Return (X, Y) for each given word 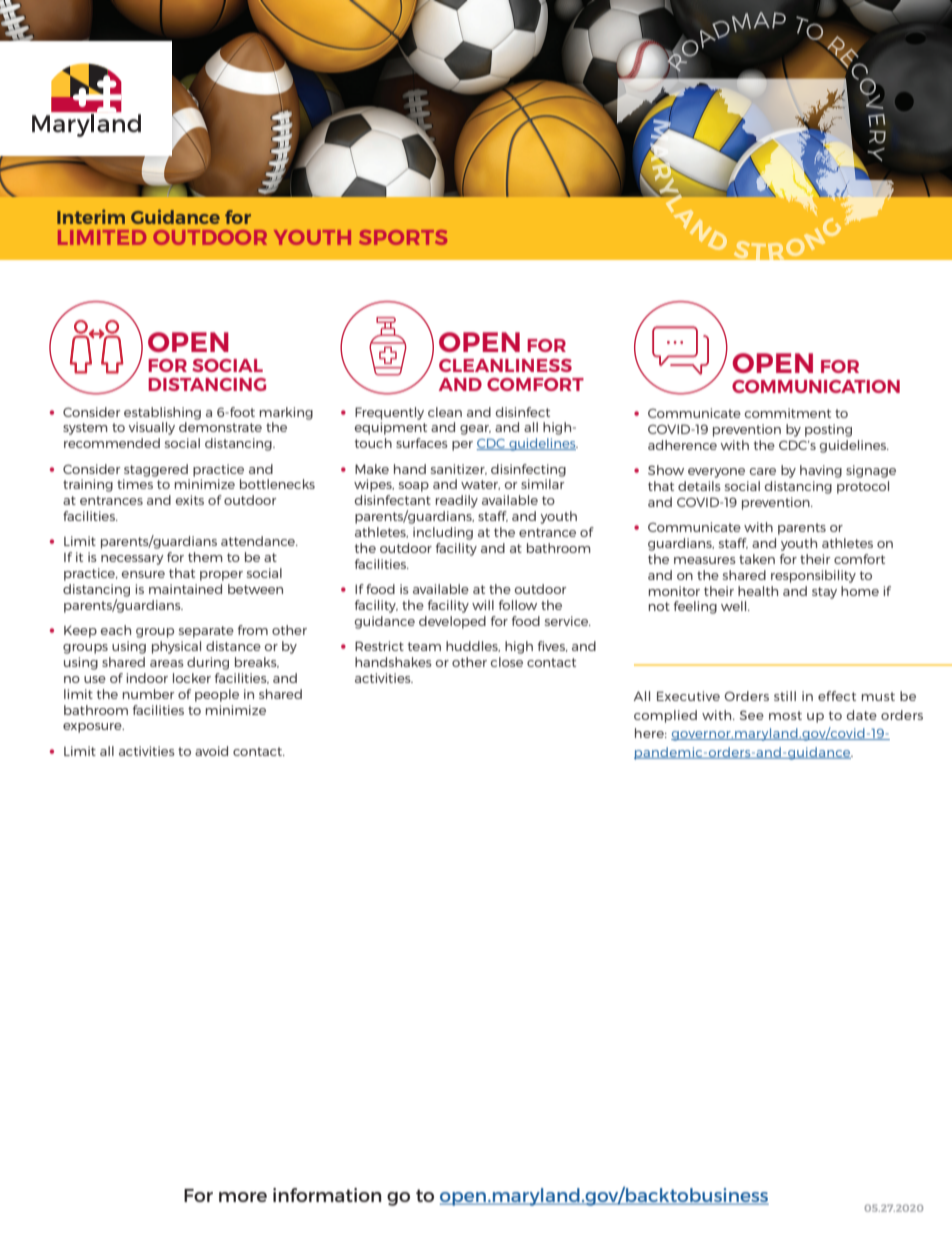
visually (152, 428)
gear (475, 430)
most (785, 715)
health (758, 591)
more (243, 1197)
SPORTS (403, 237)
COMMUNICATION (816, 386)
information (327, 1195)
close (507, 662)
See (752, 715)
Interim (91, 216)
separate (206, 632)
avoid (211, 751)
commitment (788, 413)
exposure (93, 728)
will (483, 605)
